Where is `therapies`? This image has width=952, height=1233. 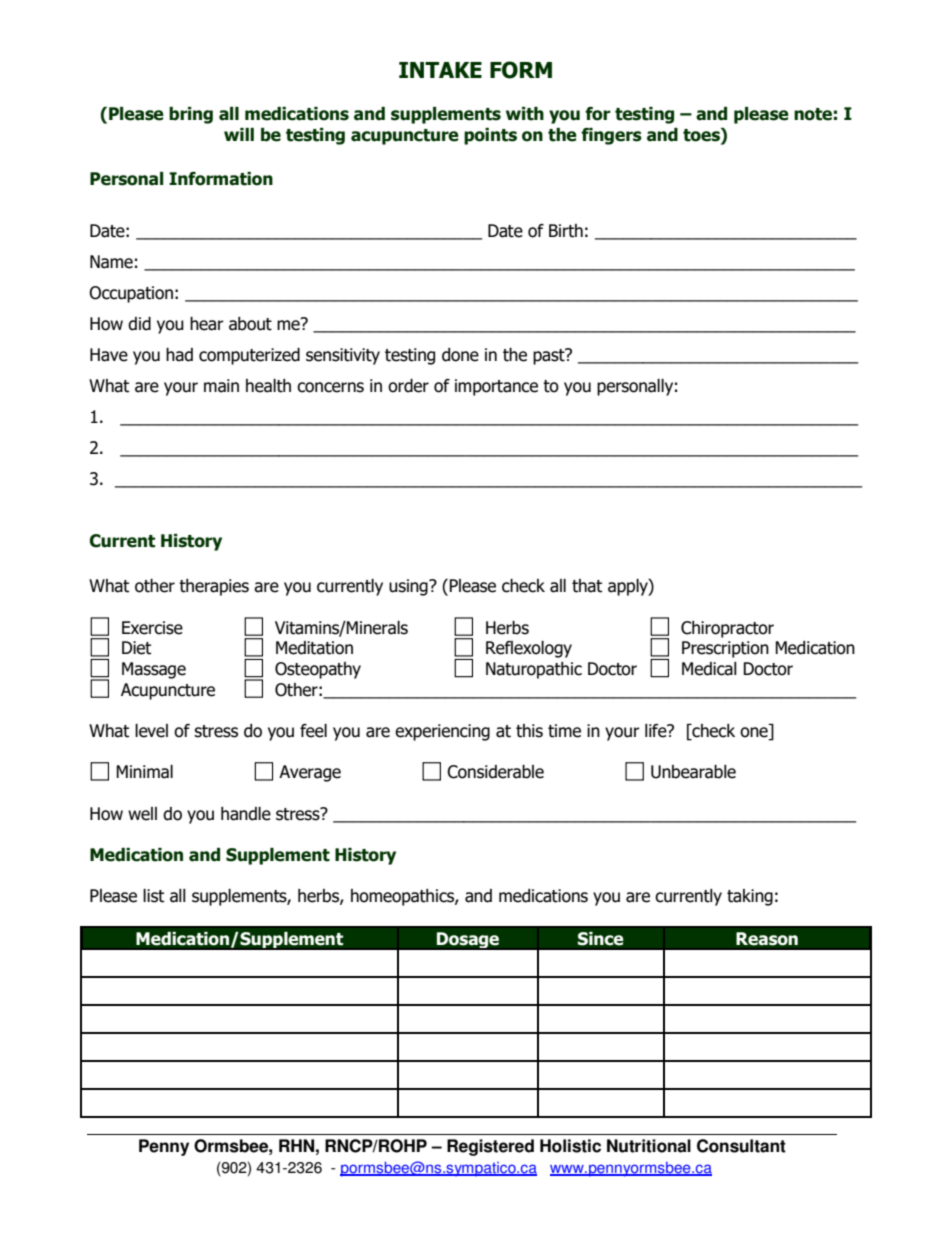
therapies is located at coordinates (214, 587).
